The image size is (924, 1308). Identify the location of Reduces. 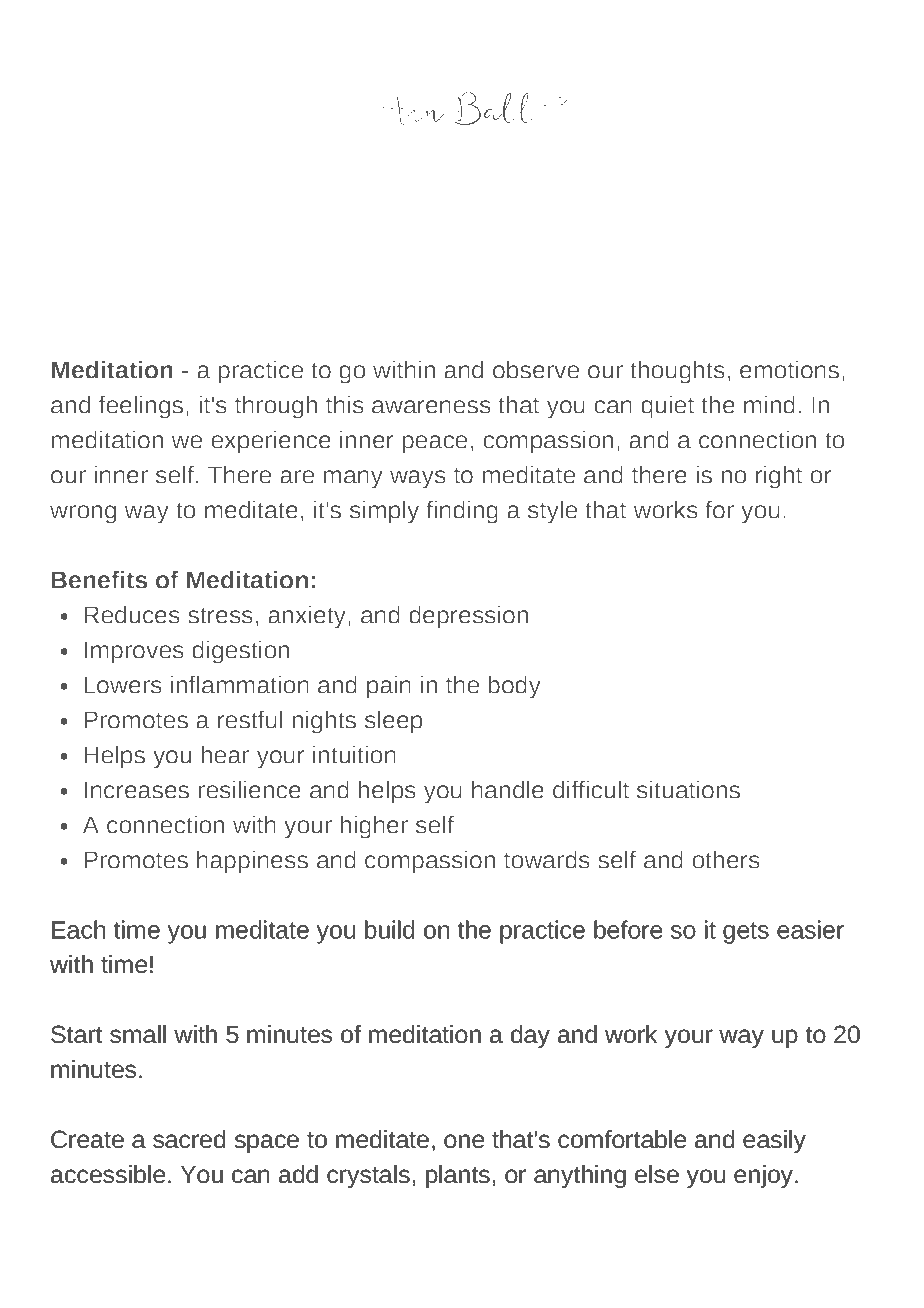
(132, 614).
